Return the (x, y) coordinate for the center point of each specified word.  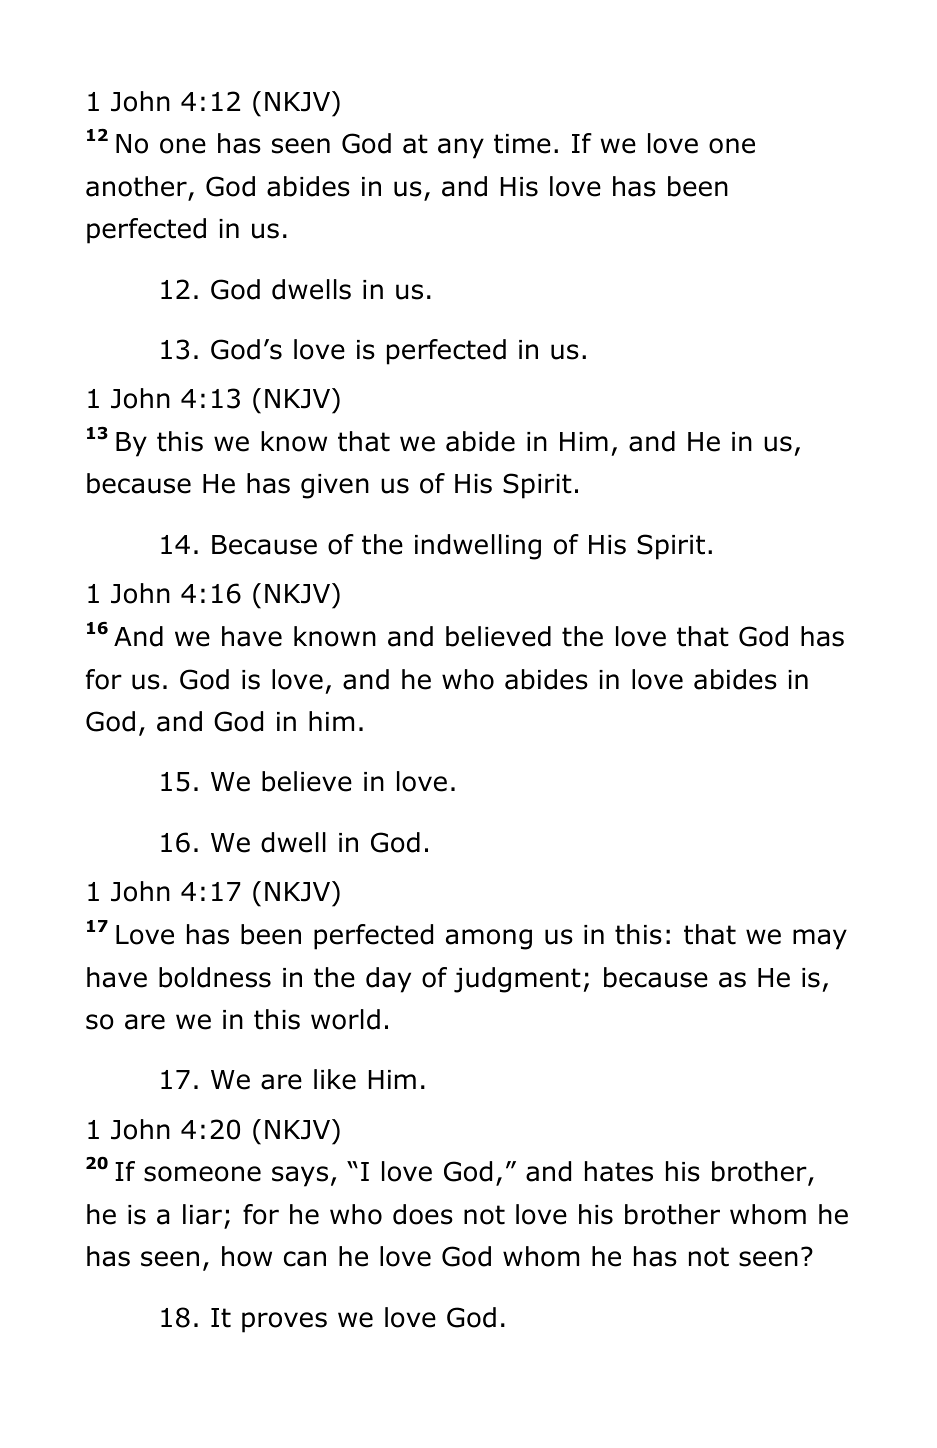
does (423, 1214)
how (247, 1256)
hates (619, 1171)
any (461, 148)
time (522, 144)
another (136, 186)
